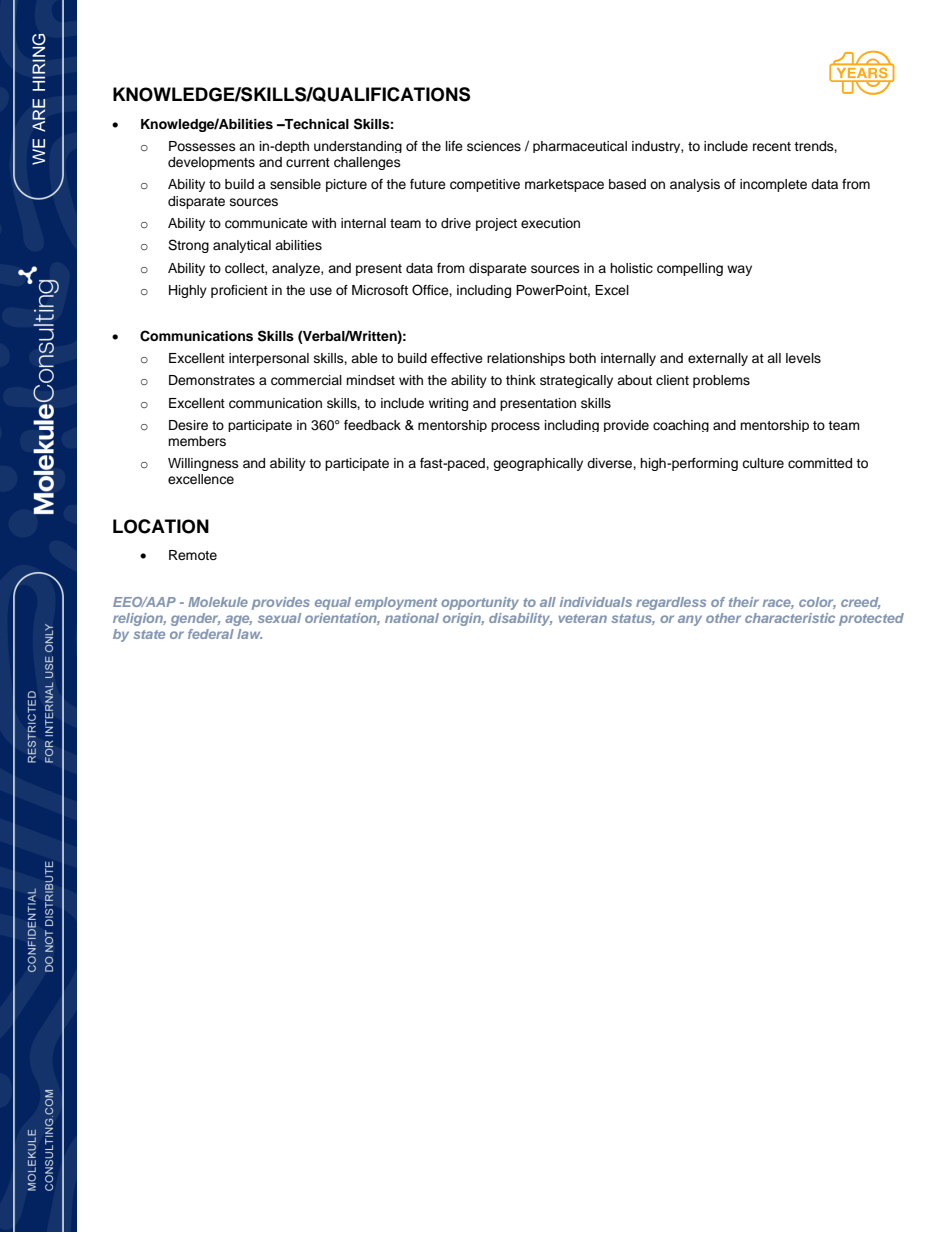 The image size is (952, 1233). I want to click on recent, so click(772, 146).
